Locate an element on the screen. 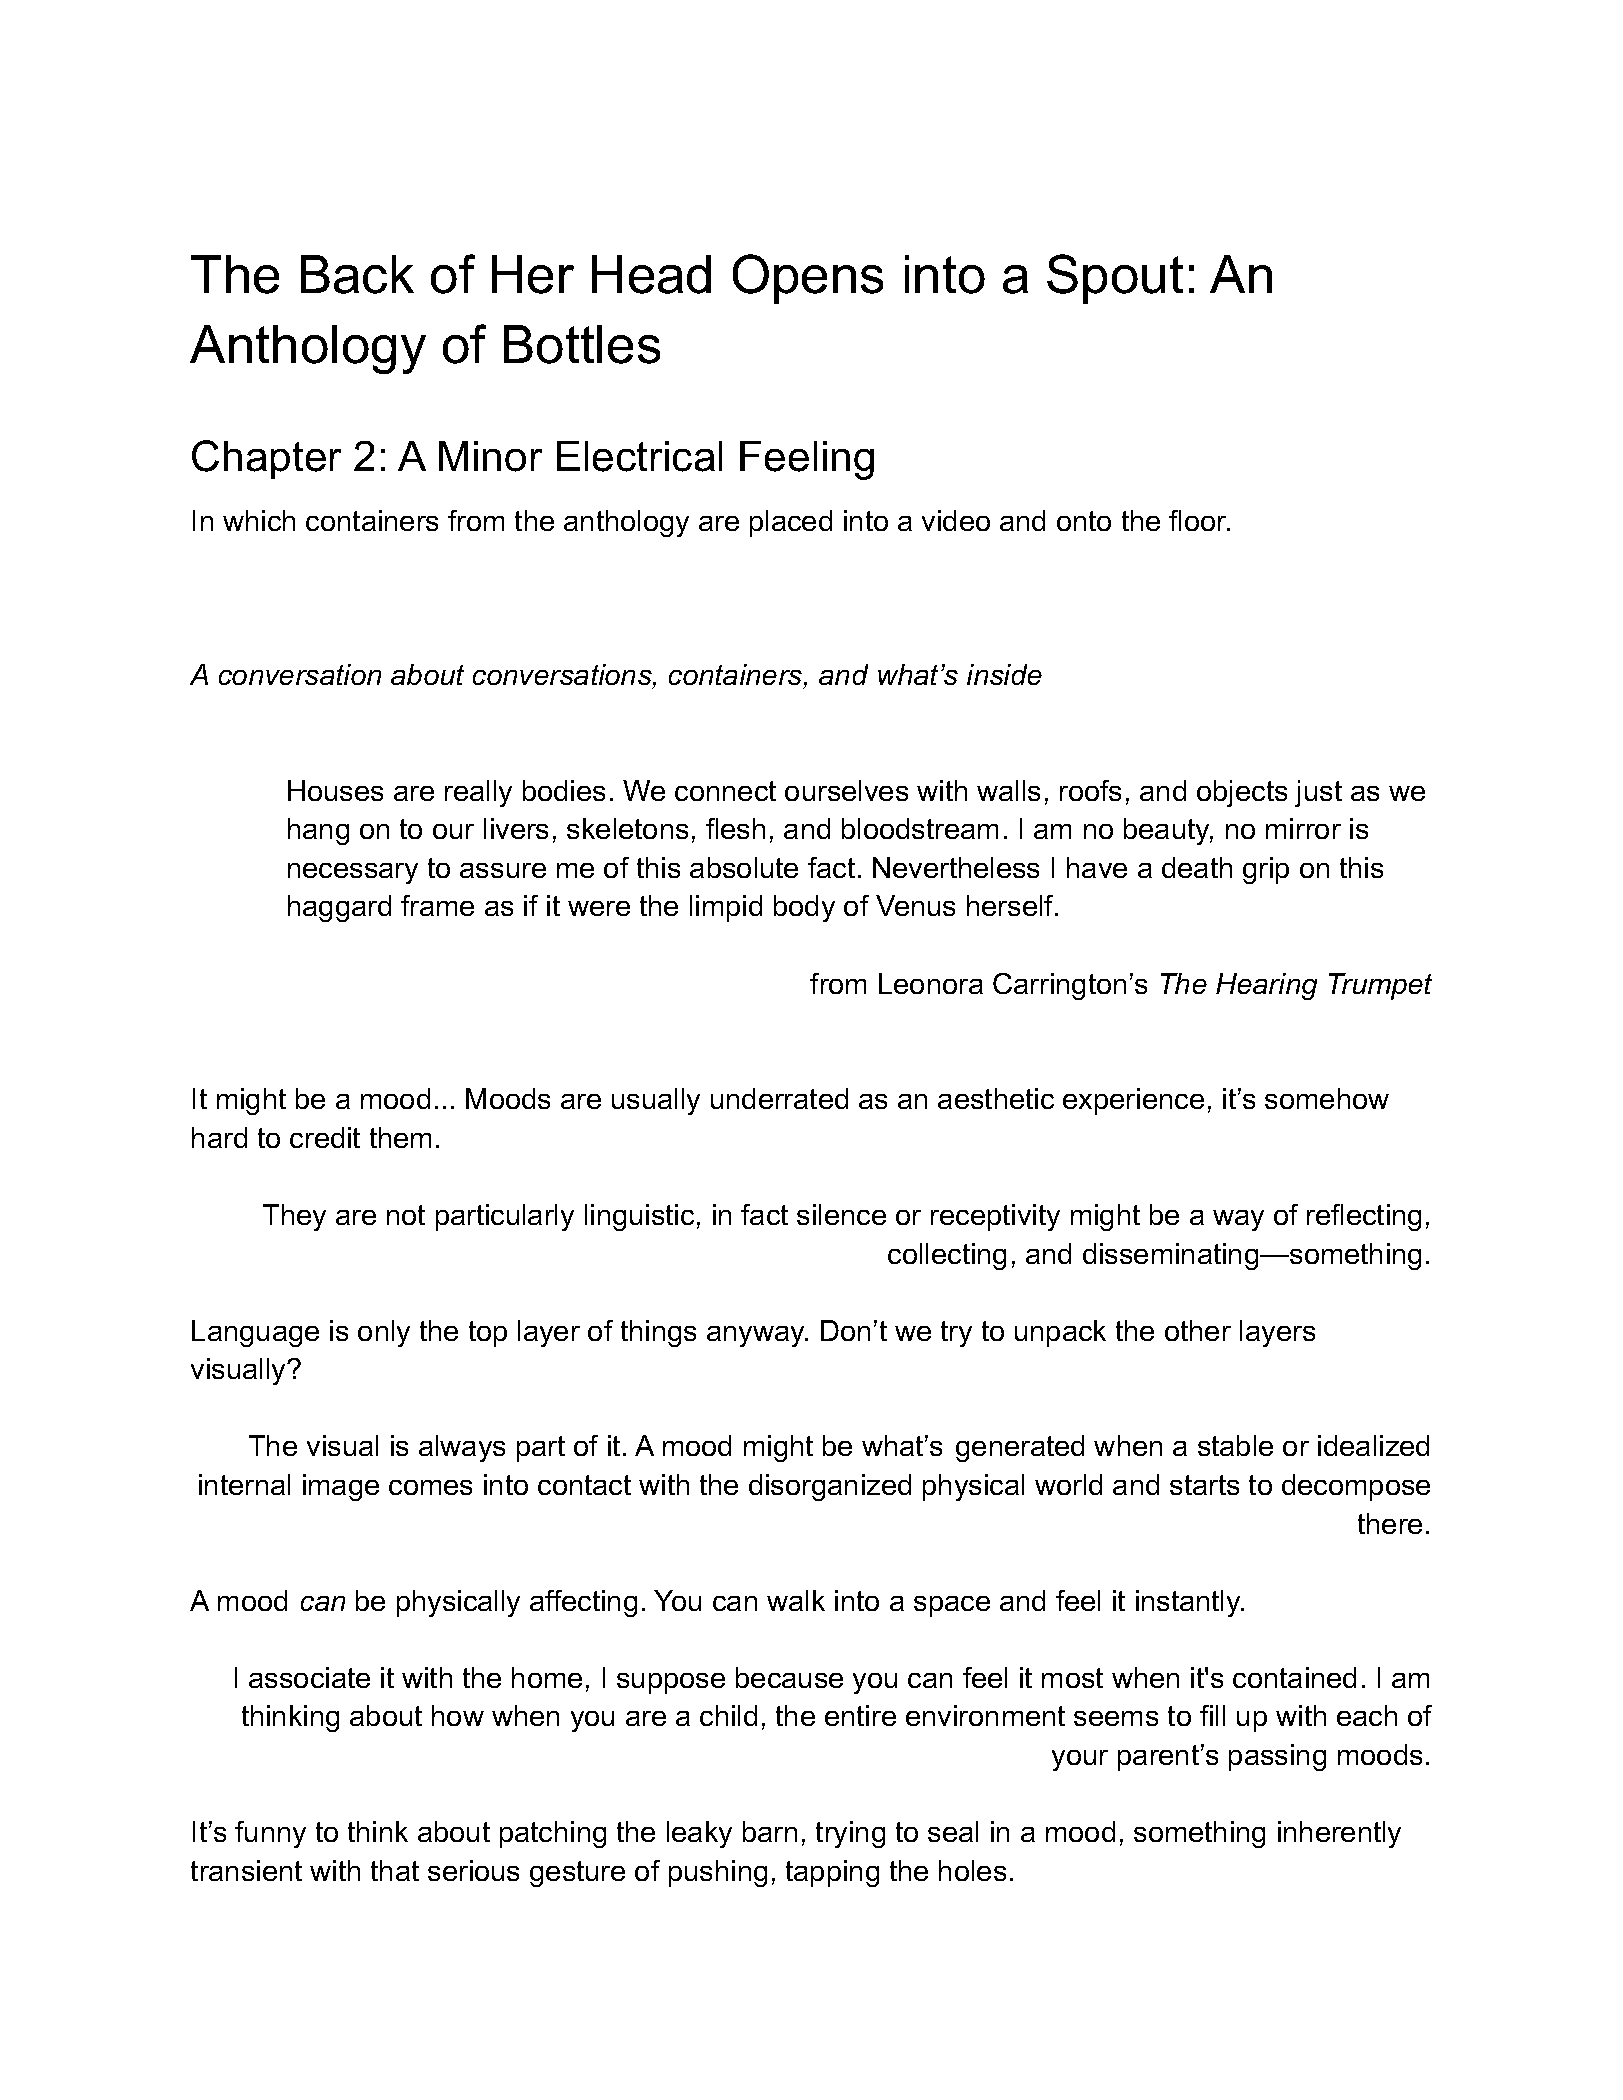  that is located at coordinates (395, 1870).
